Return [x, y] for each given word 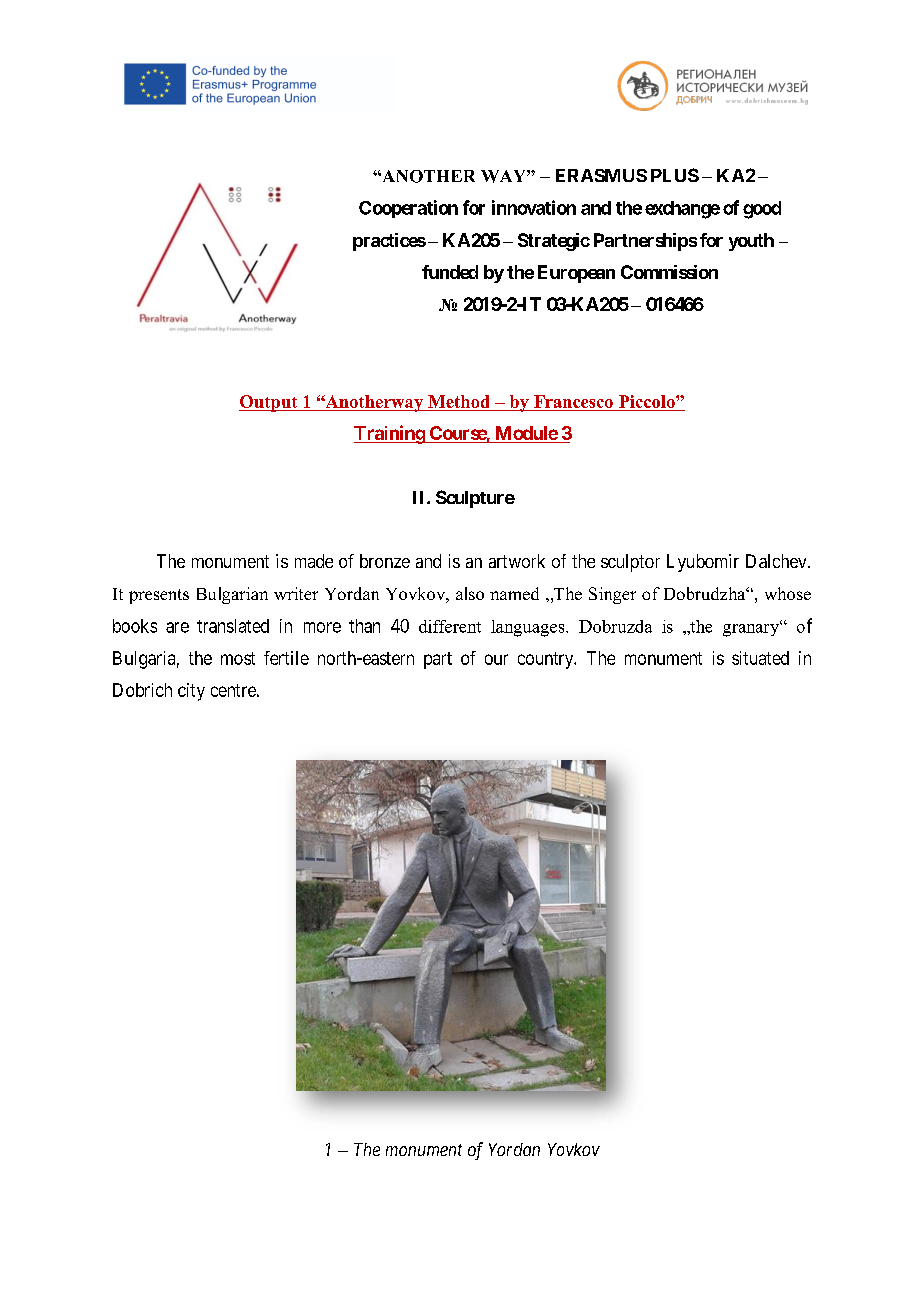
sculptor [630, 563]
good [762, 210]
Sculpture [475, 499]
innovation [534, 207]
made [314, 561]
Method [458, 401]
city [191, 692]
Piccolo [648, 401]
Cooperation [408, 209]
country [547, 660]
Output [269, 403]
